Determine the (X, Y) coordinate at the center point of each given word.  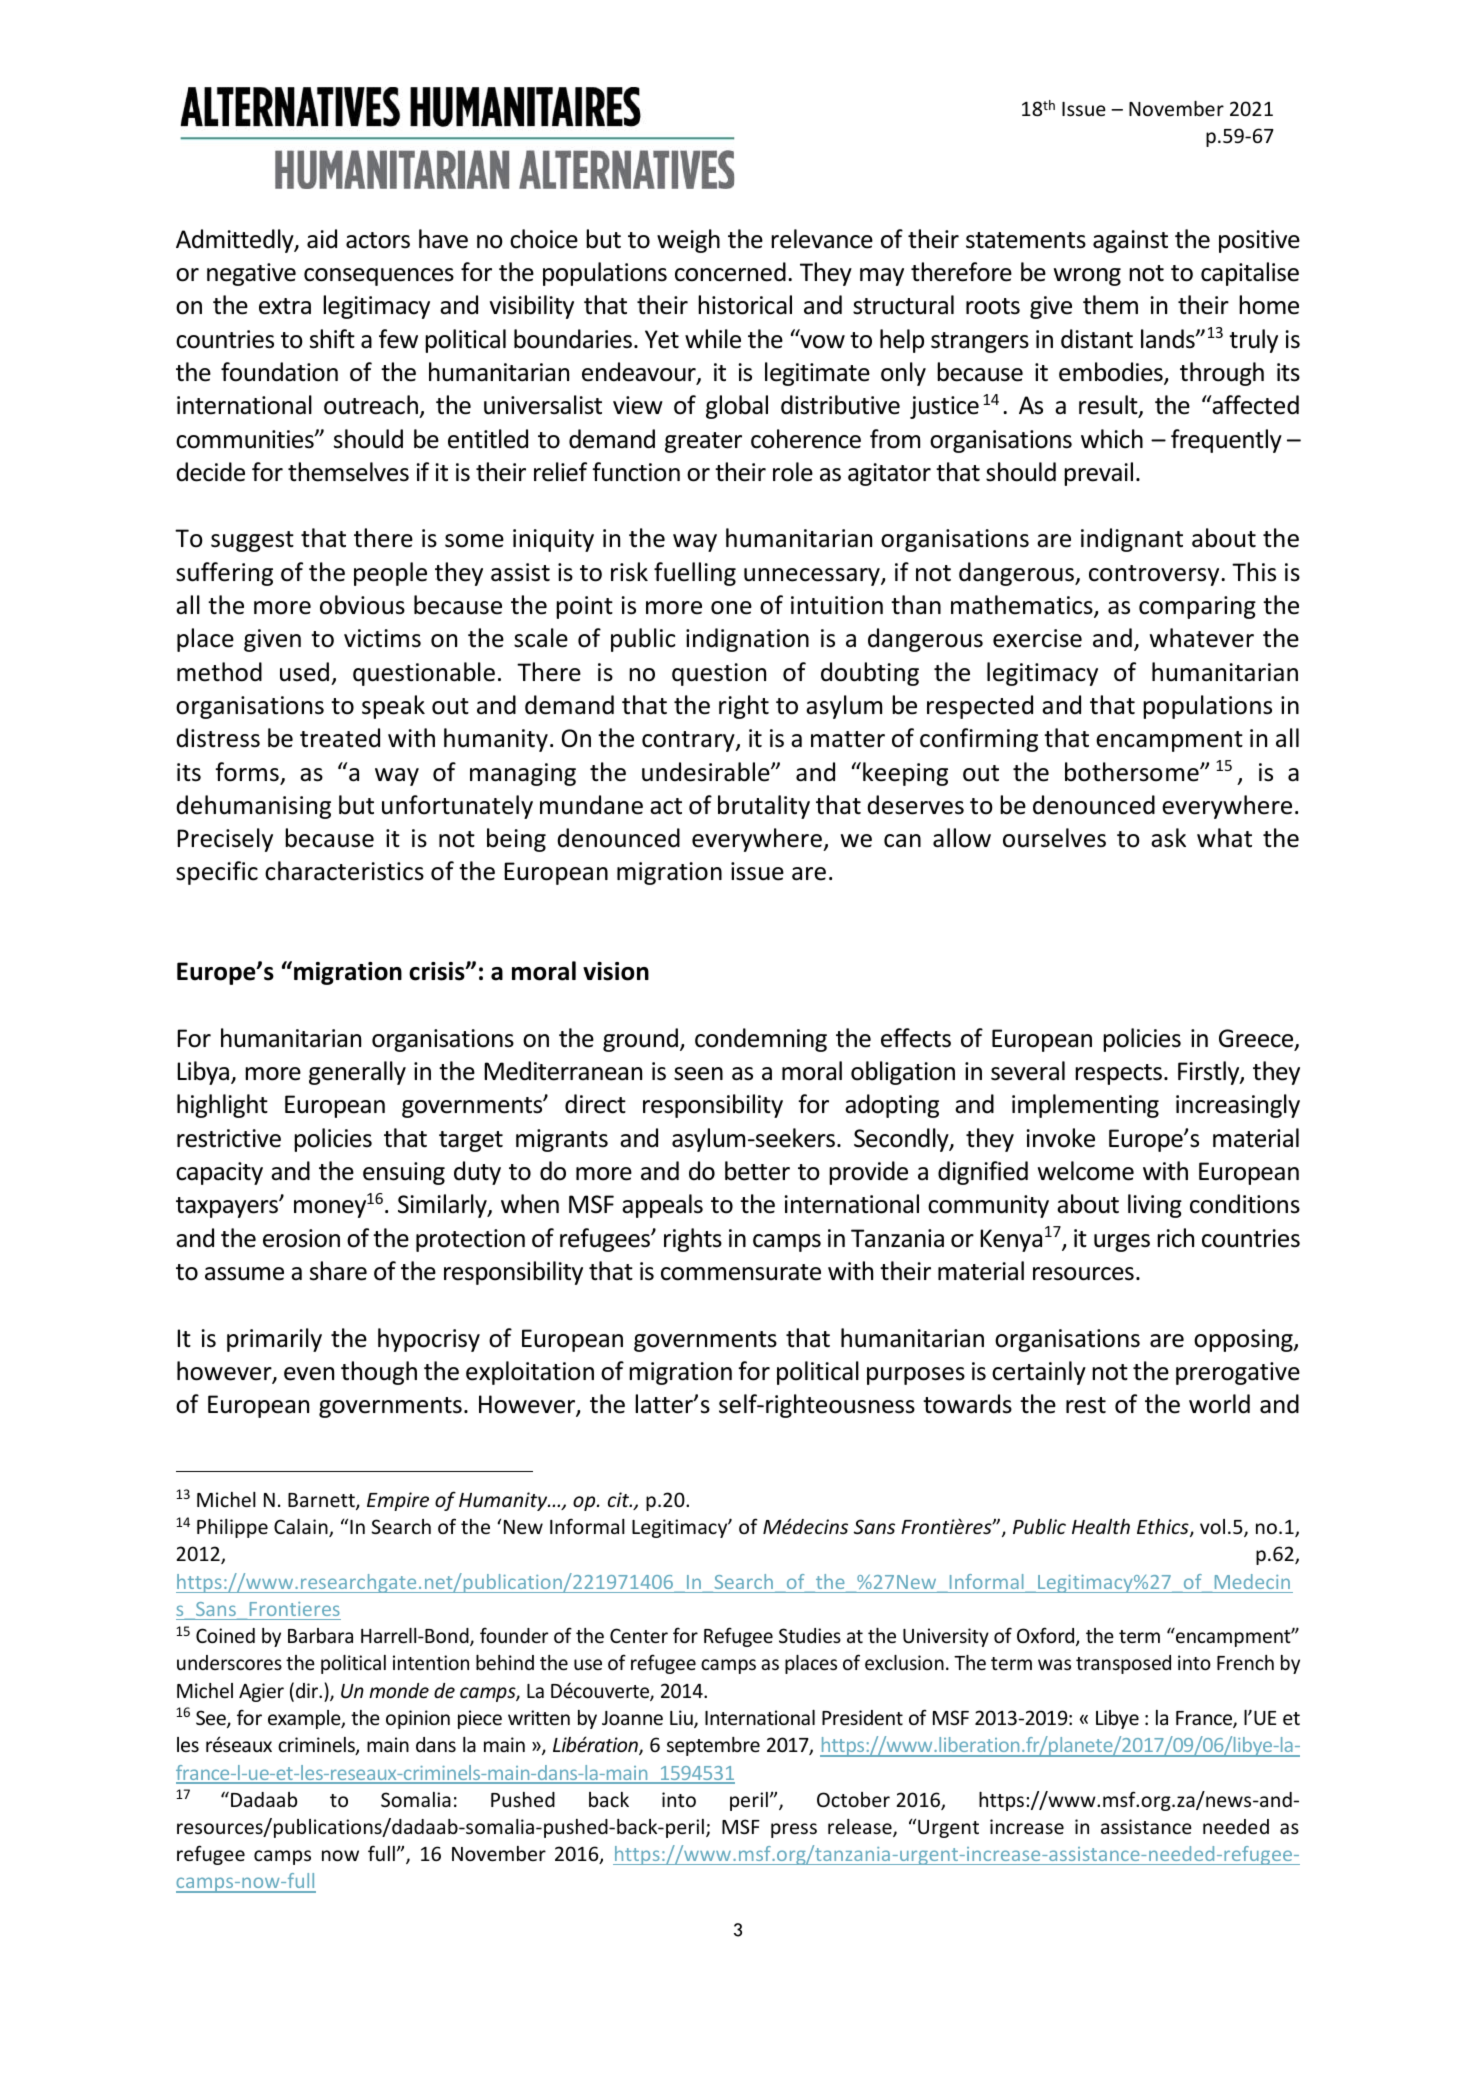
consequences (379, 277)
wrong (1087, 277)
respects (1118, 1074)
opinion (418, 1719)
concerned (730, 272)
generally (357, 1073)
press (794, 1830)
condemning (761, 1040)
